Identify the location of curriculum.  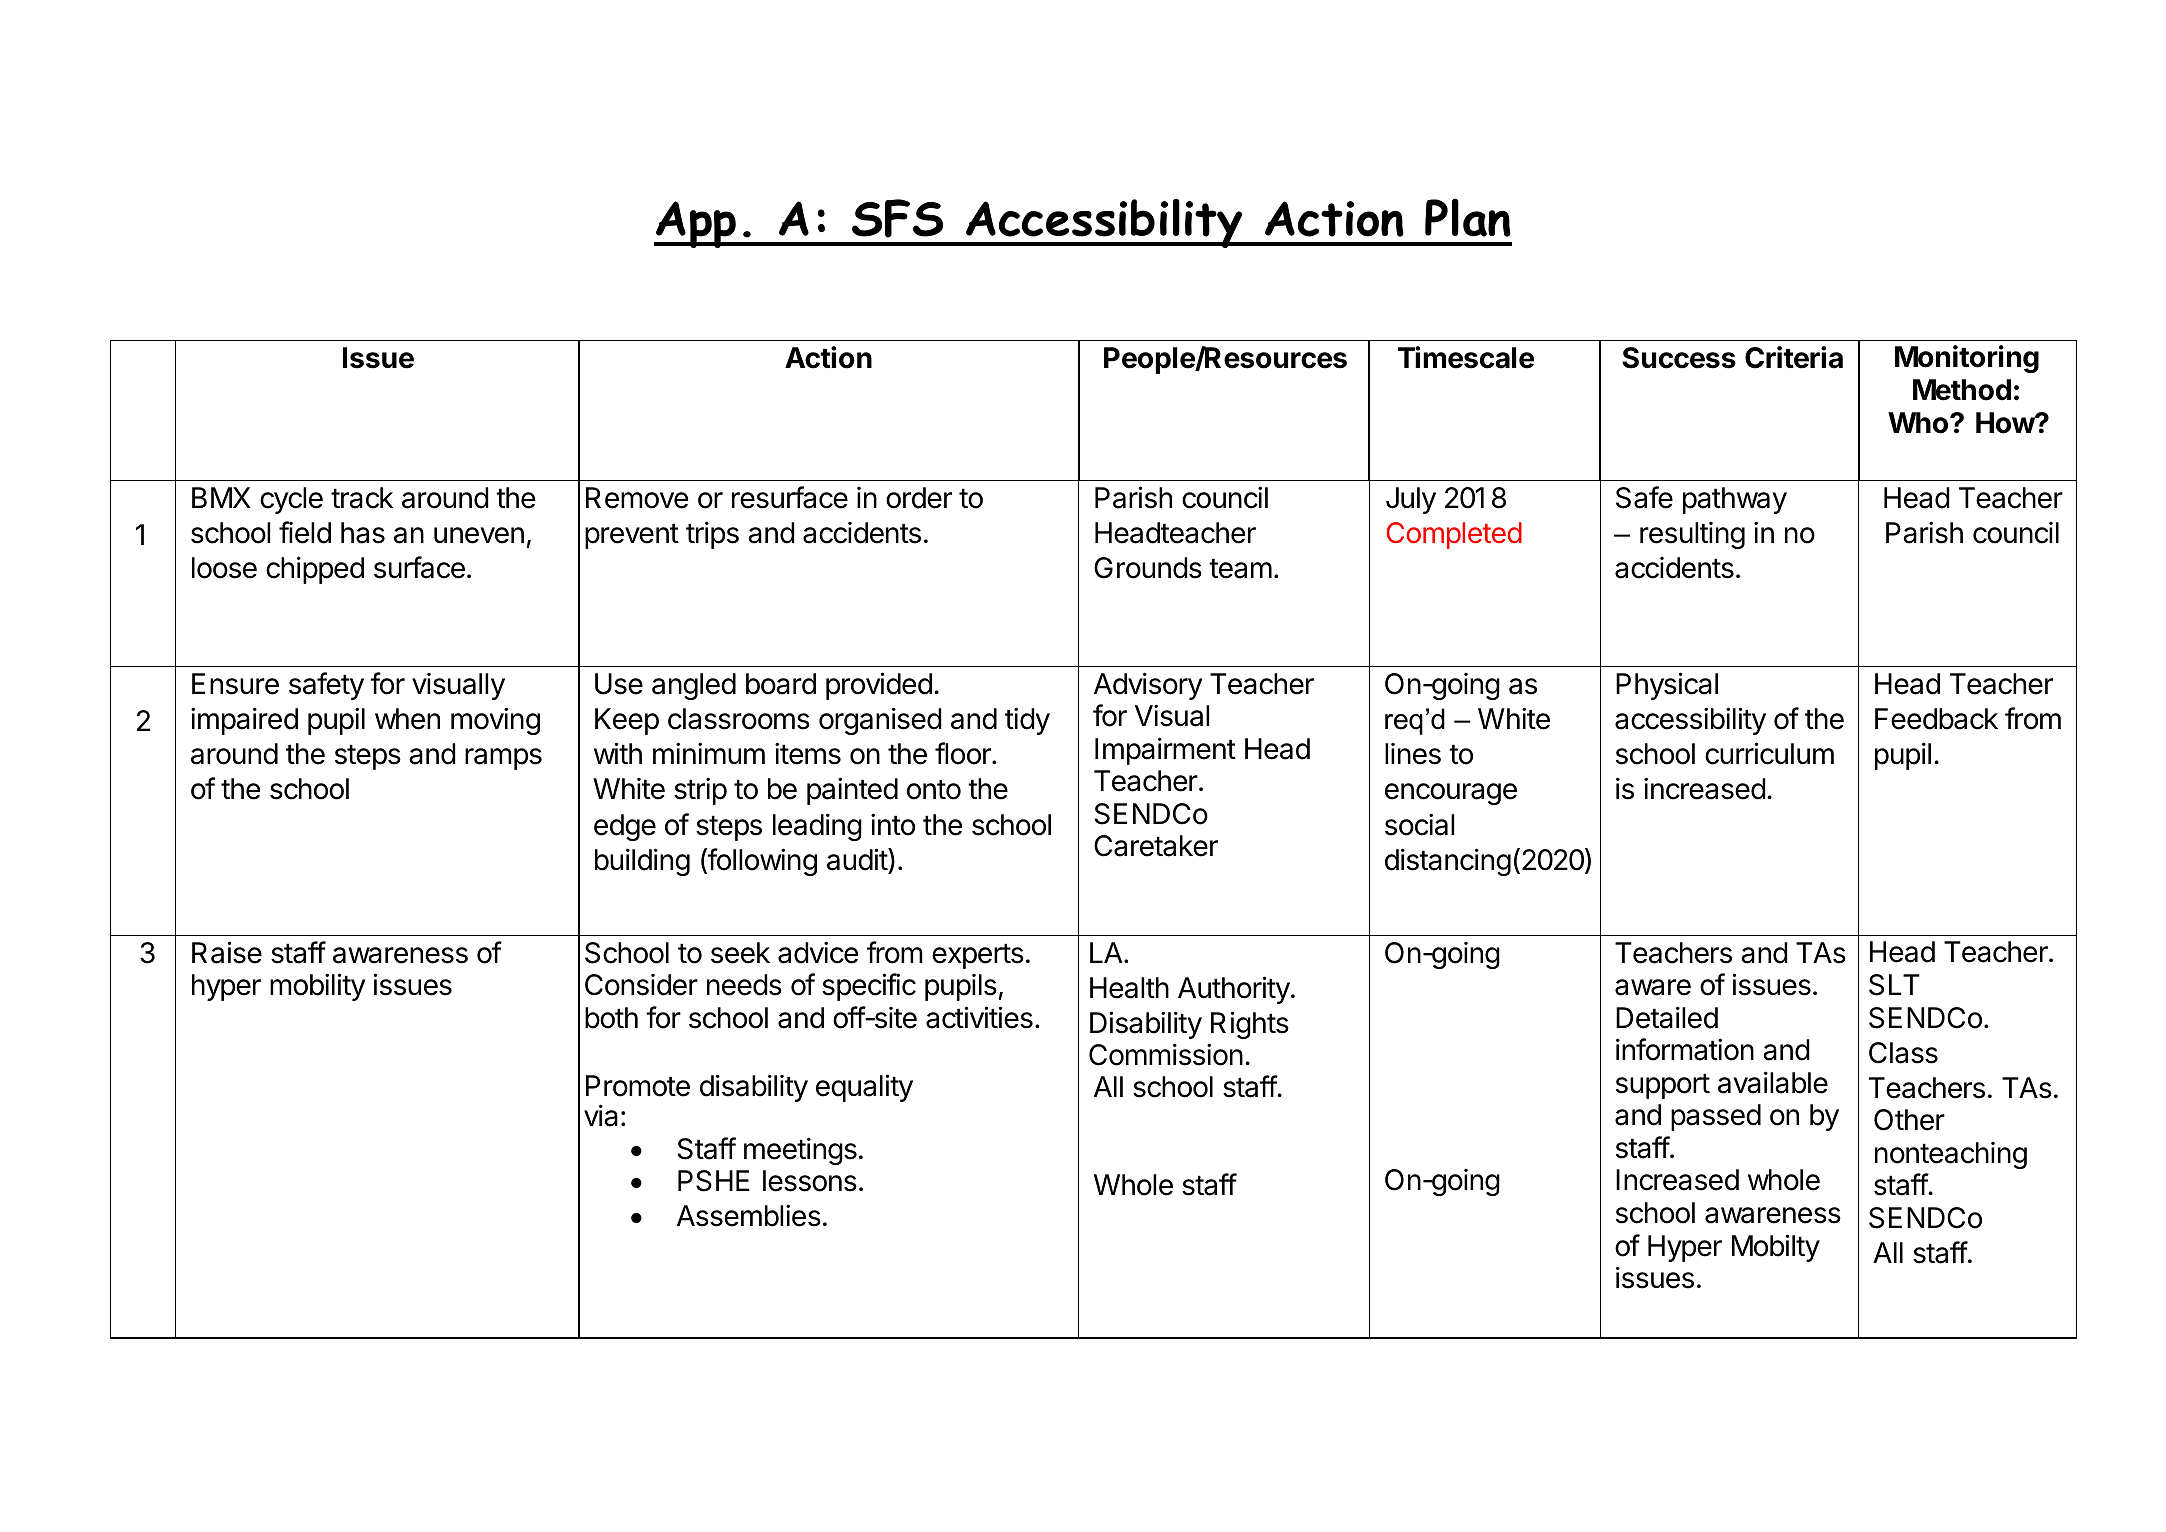
(1769, 753).
